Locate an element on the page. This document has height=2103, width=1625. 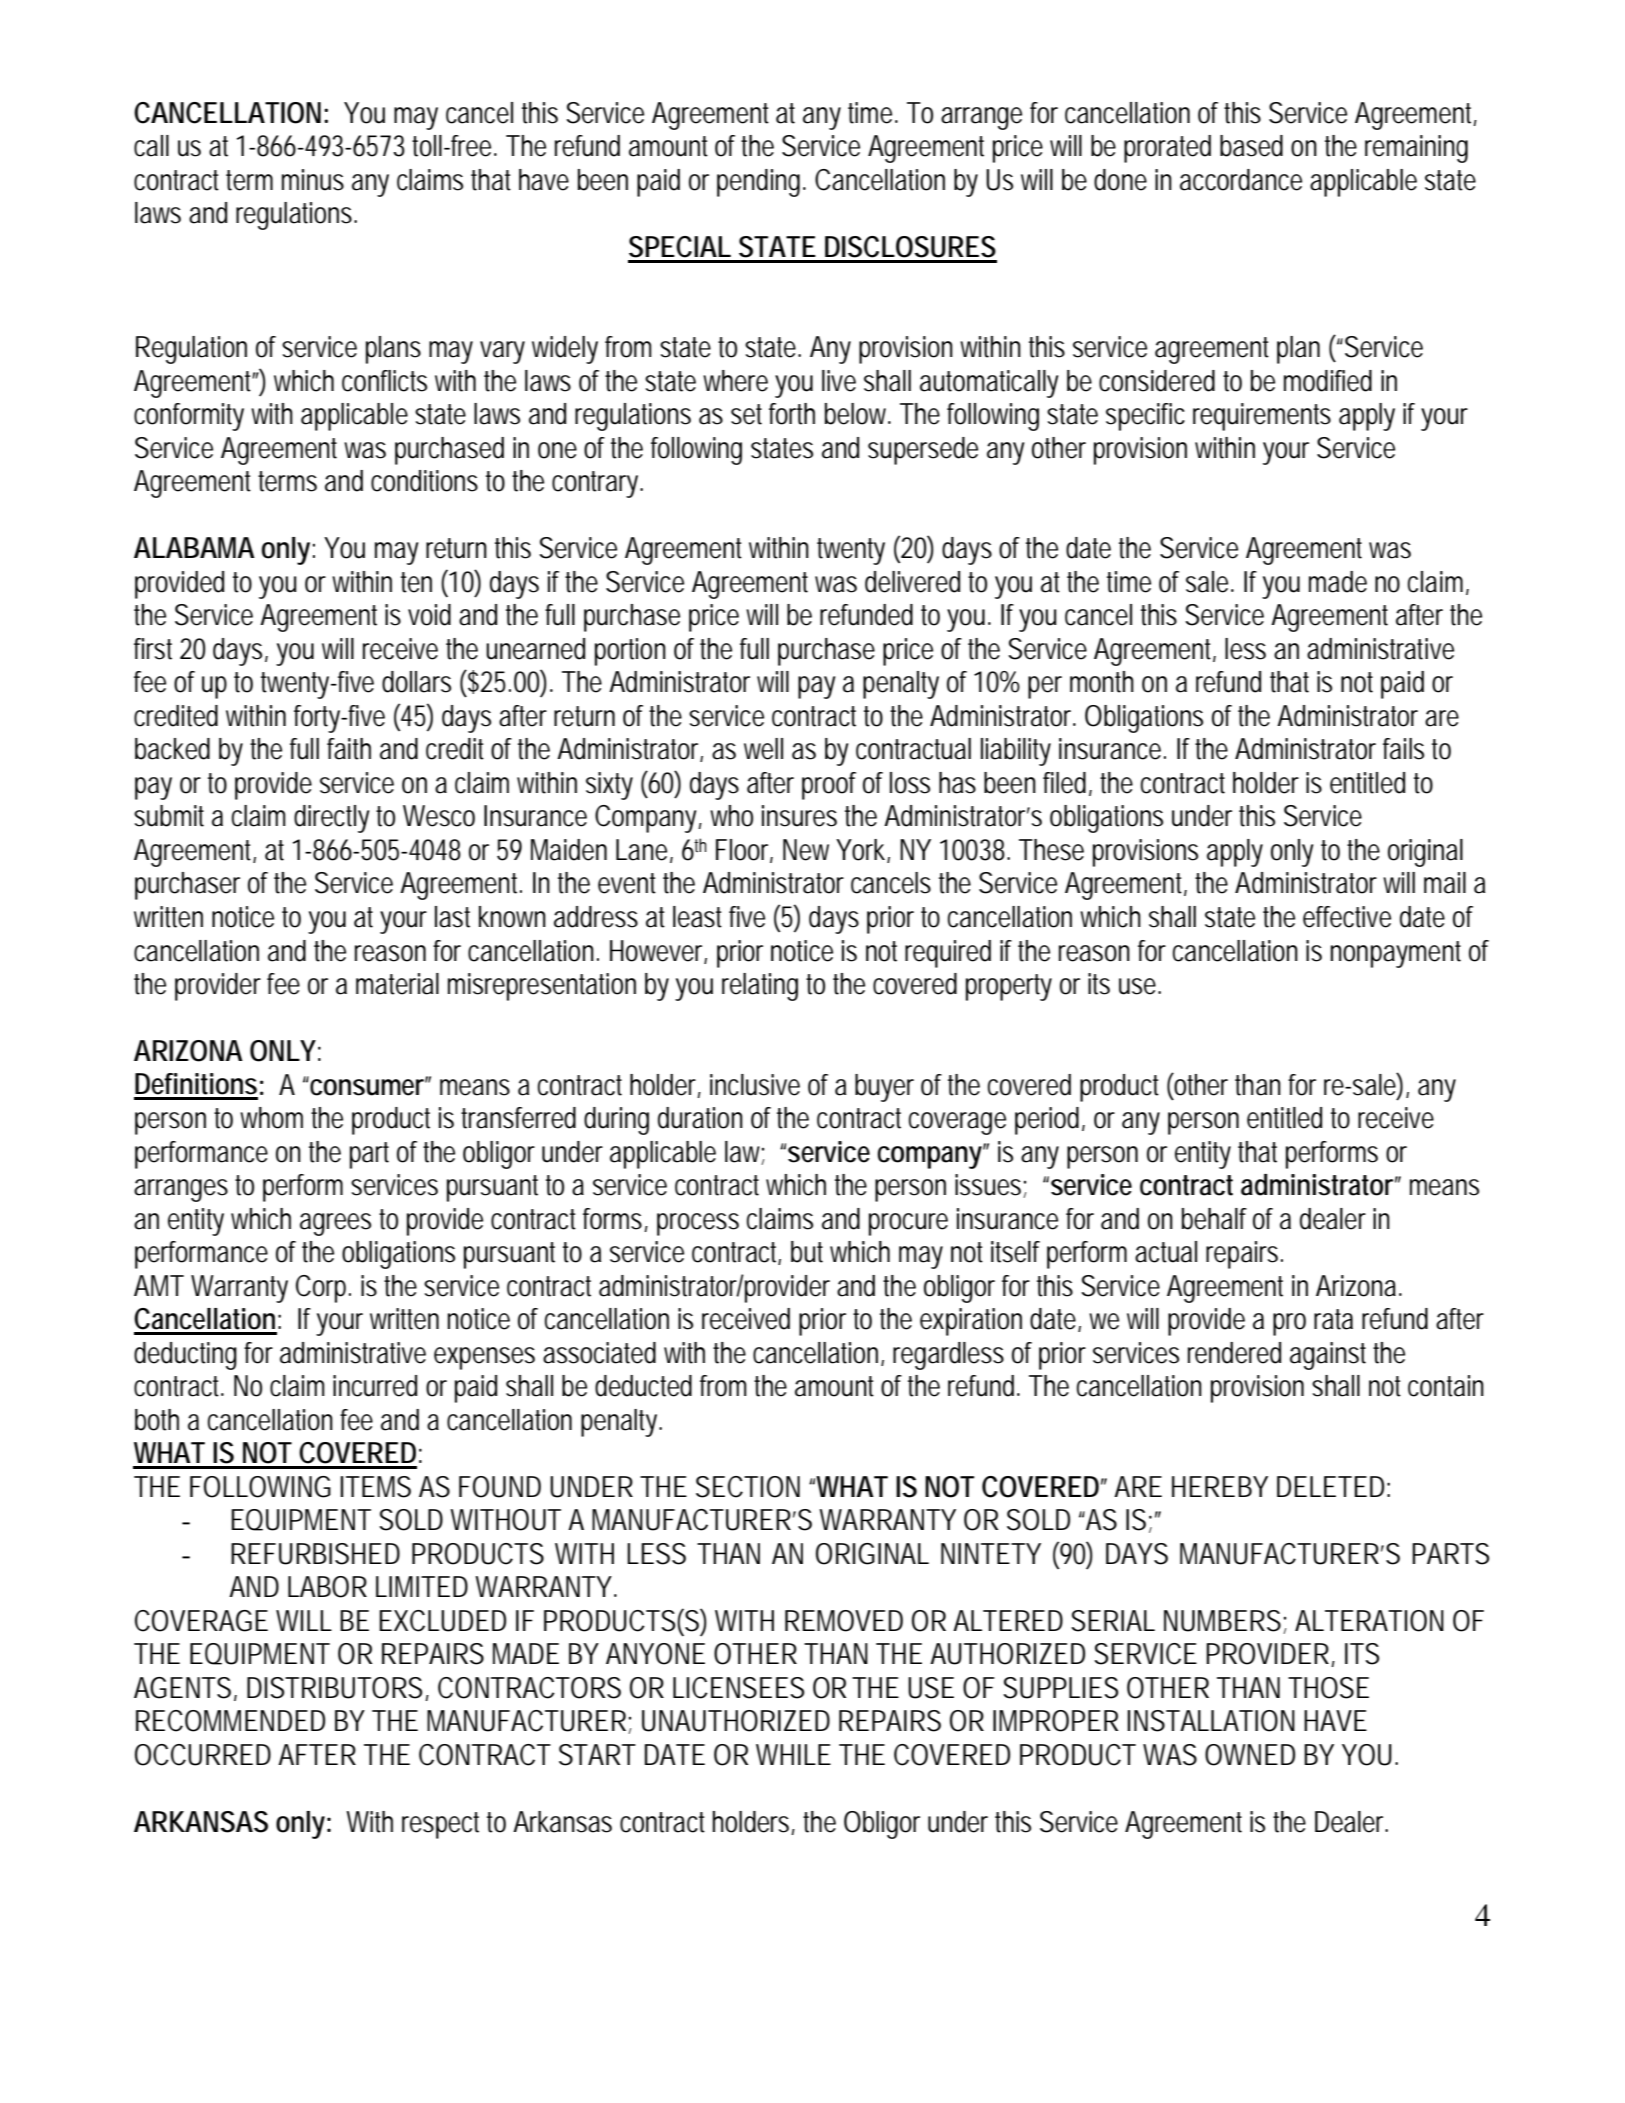
relating is located at coordinates (760, 987).
